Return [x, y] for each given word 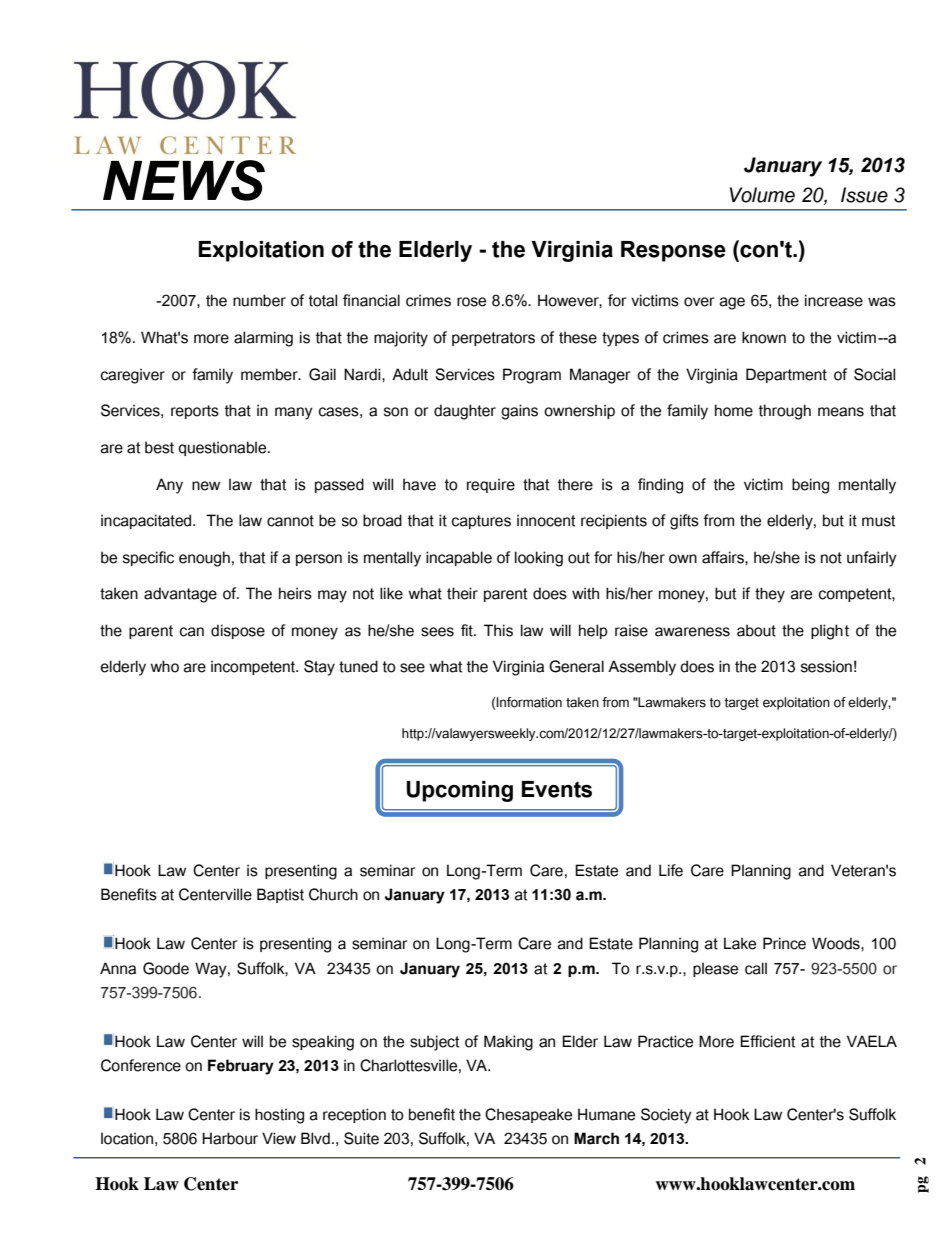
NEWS [184, 180]
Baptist [280, 895]
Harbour [230, 1138]
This [498, 630]
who [164, 666]
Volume [762, 195]
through [785, 412]
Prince [784, 943]
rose [471, 302]
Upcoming [459, 791]
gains [519, 412]
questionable [223, 448]
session [826, 666]
